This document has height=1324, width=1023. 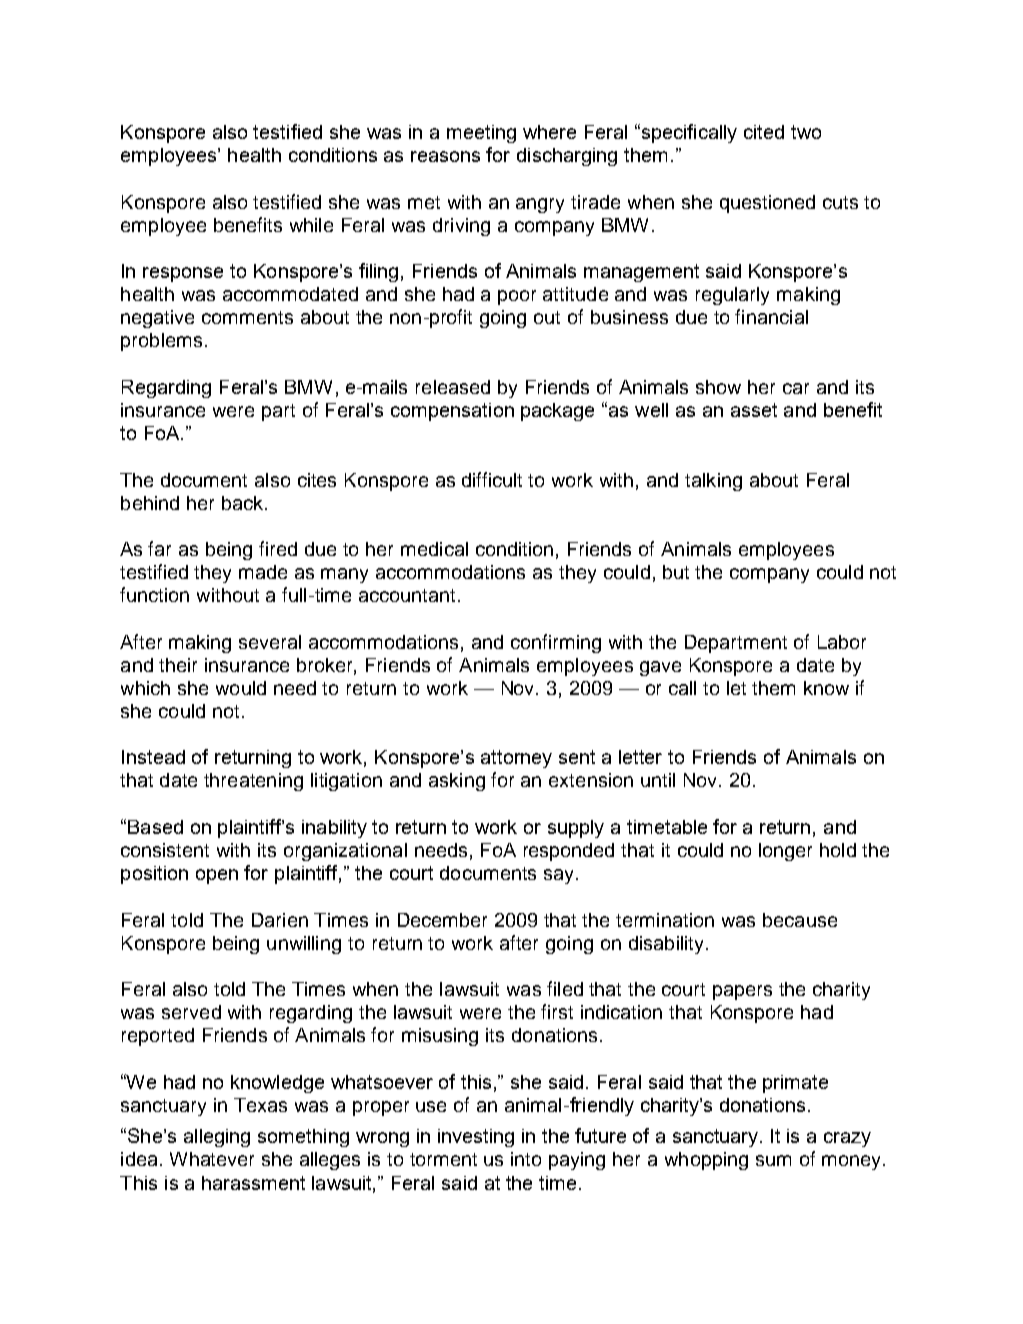 I want to click on asking, so click(x=457, y=782).
